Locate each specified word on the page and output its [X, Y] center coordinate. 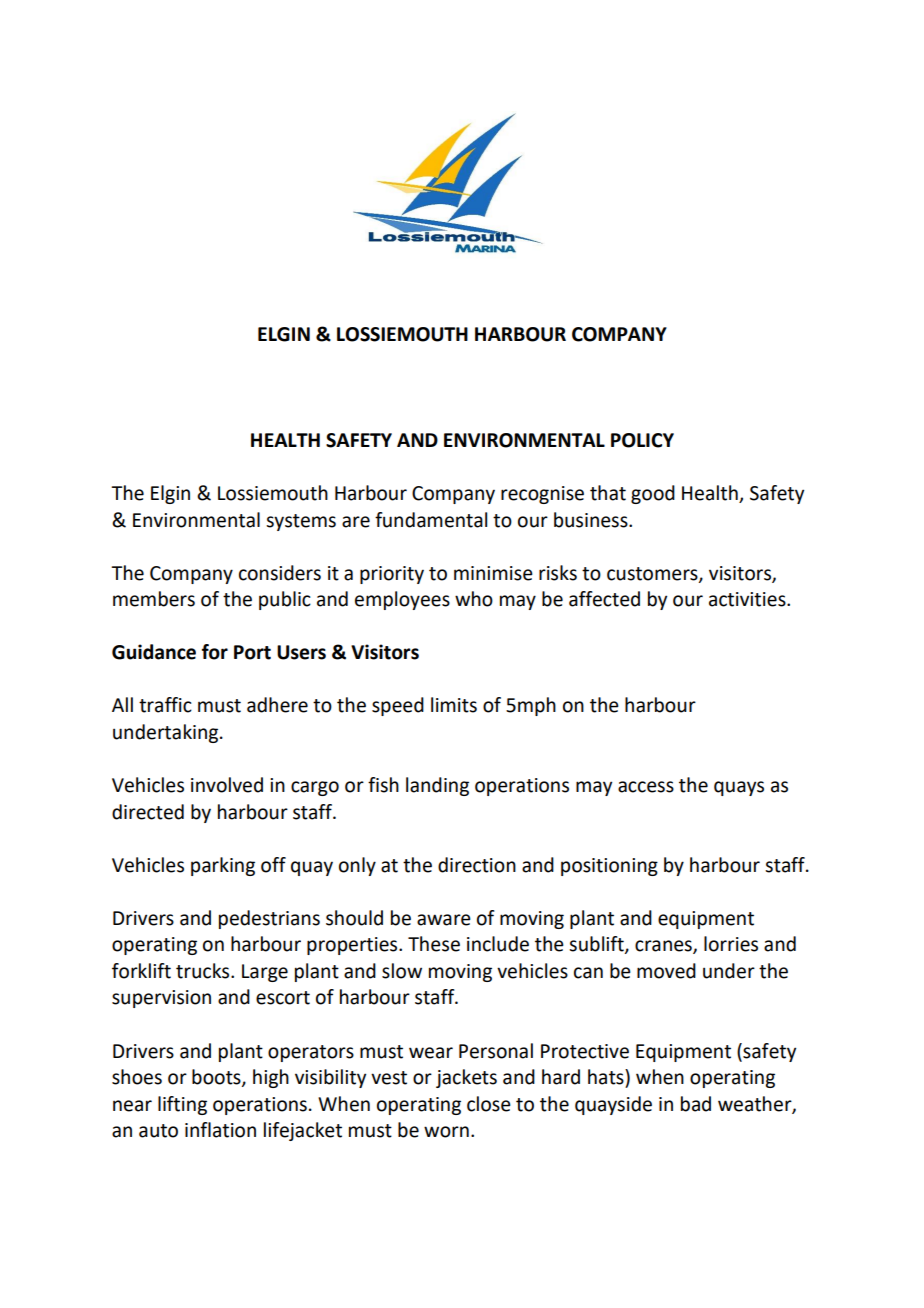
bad [696, 1104]
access [646, 787]
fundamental [431, 520]
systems [301, 522]
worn [446, 1132]
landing [437, 786]
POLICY [642, 440]
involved [227, 785]
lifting [182, 1105]
